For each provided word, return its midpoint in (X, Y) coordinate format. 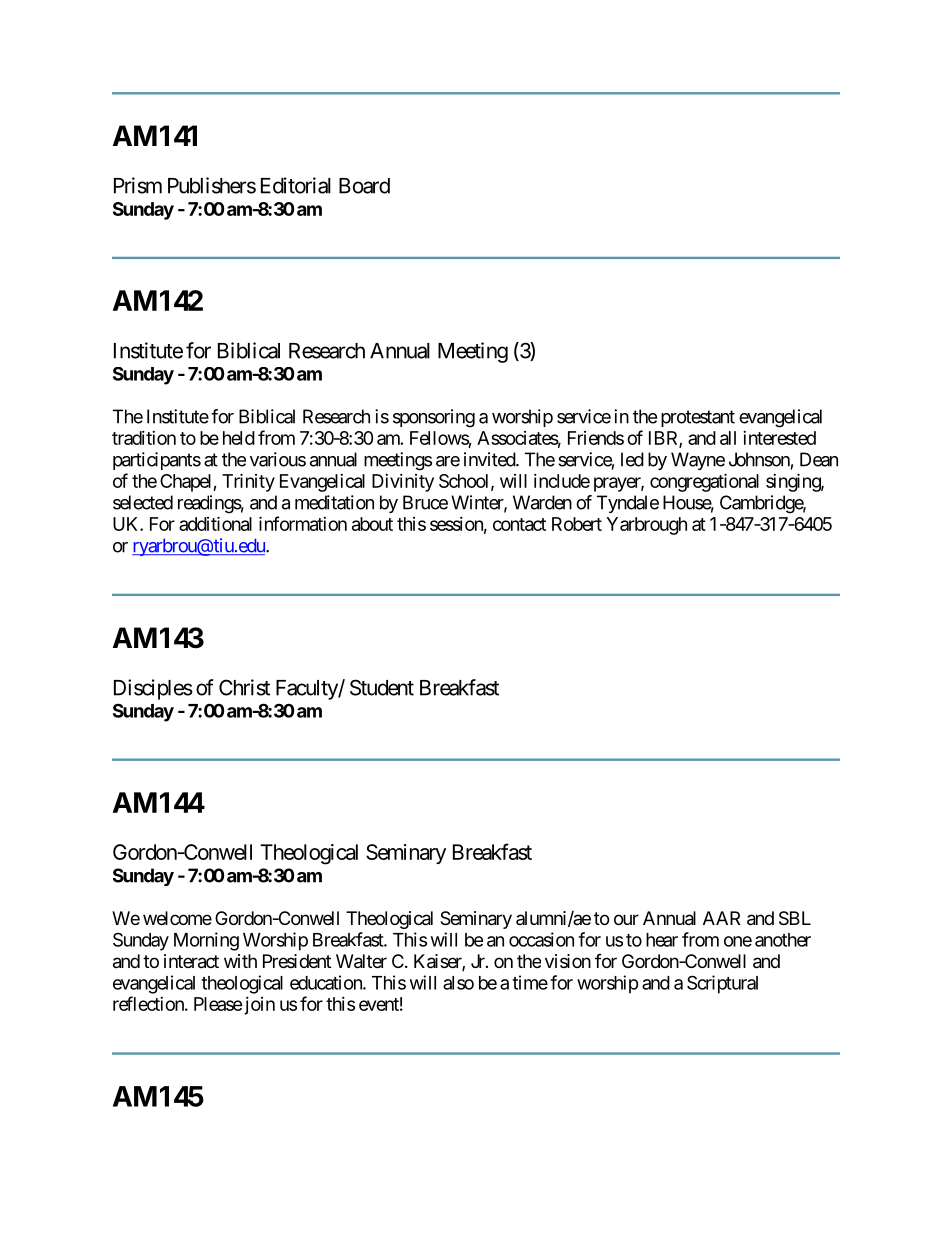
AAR (721, 918)
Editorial (296, 185)
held (239, 438)
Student (382, 687)
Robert (577, 524)
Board (364, 186)
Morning (206, 941)
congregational (704, 482)
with (240, 961)
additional (215, 523)
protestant (698, 418)
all (728, 438)
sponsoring (434, 418)
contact (519, 524)
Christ (244, 687)
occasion (541, 939)
